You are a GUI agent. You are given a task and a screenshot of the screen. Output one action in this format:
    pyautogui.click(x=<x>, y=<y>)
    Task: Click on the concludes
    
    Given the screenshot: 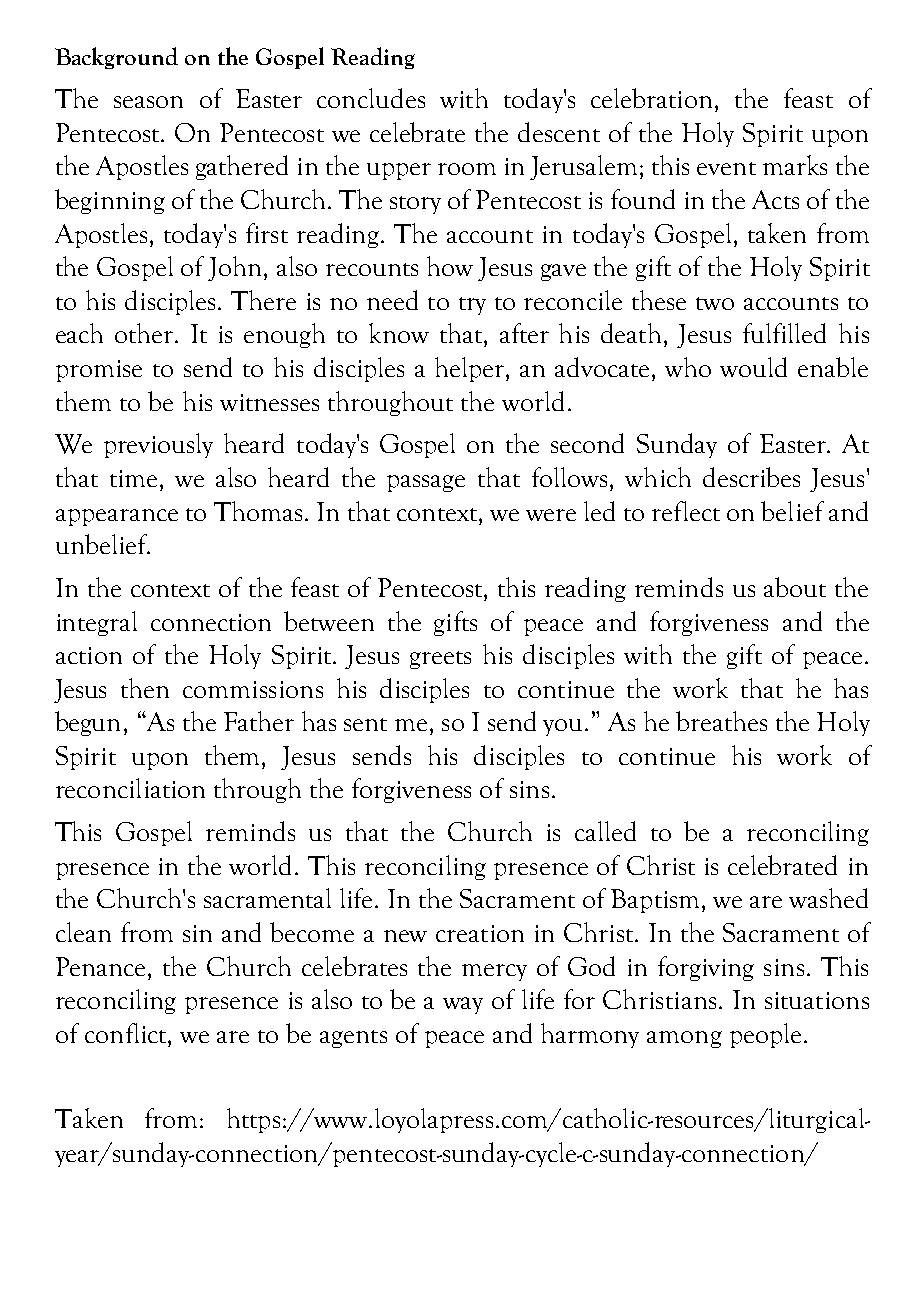 What is the action you would take?
    pyautogui.click(x=371, y=98)
